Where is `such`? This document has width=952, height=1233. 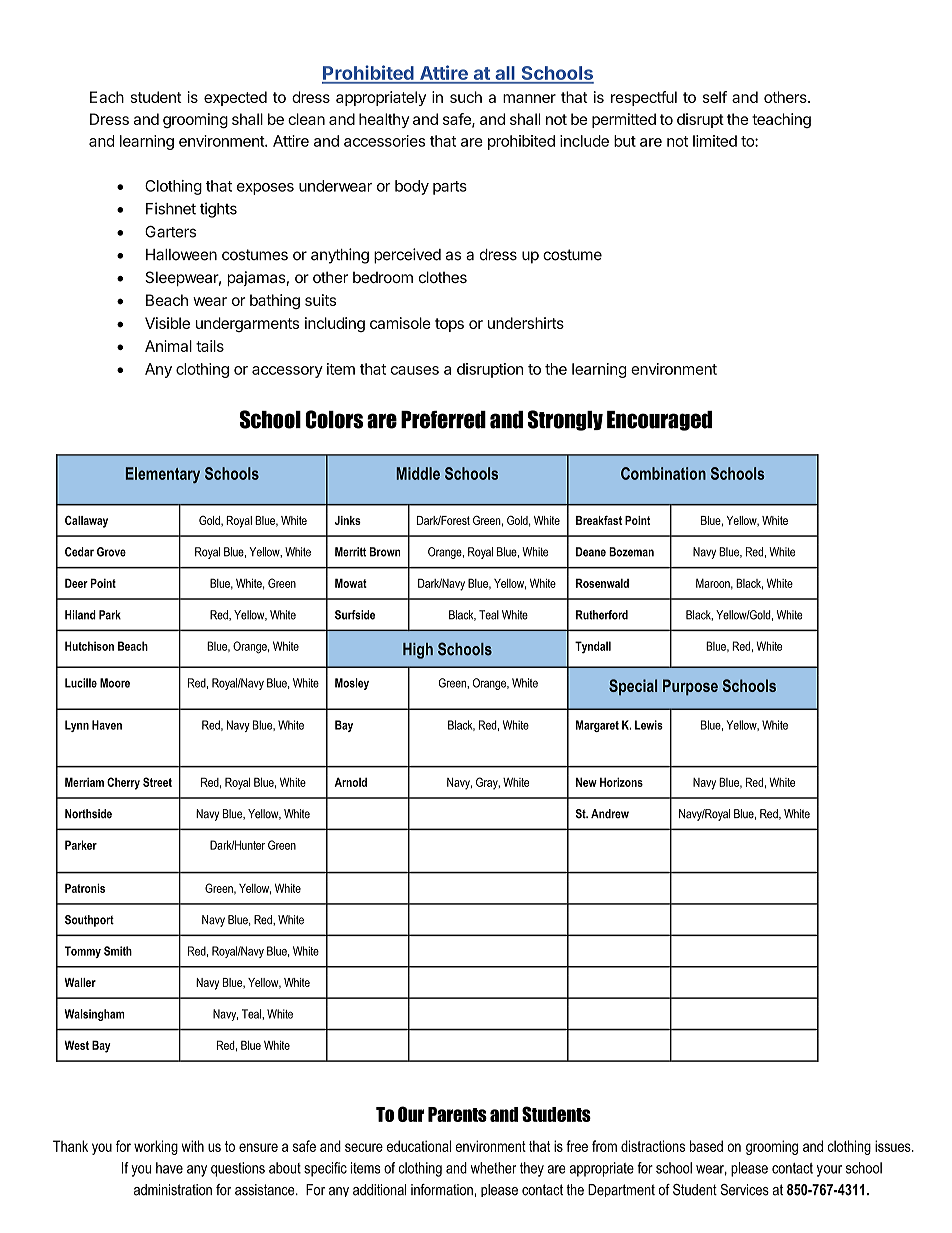 such is located at coordinates (466, 97).
